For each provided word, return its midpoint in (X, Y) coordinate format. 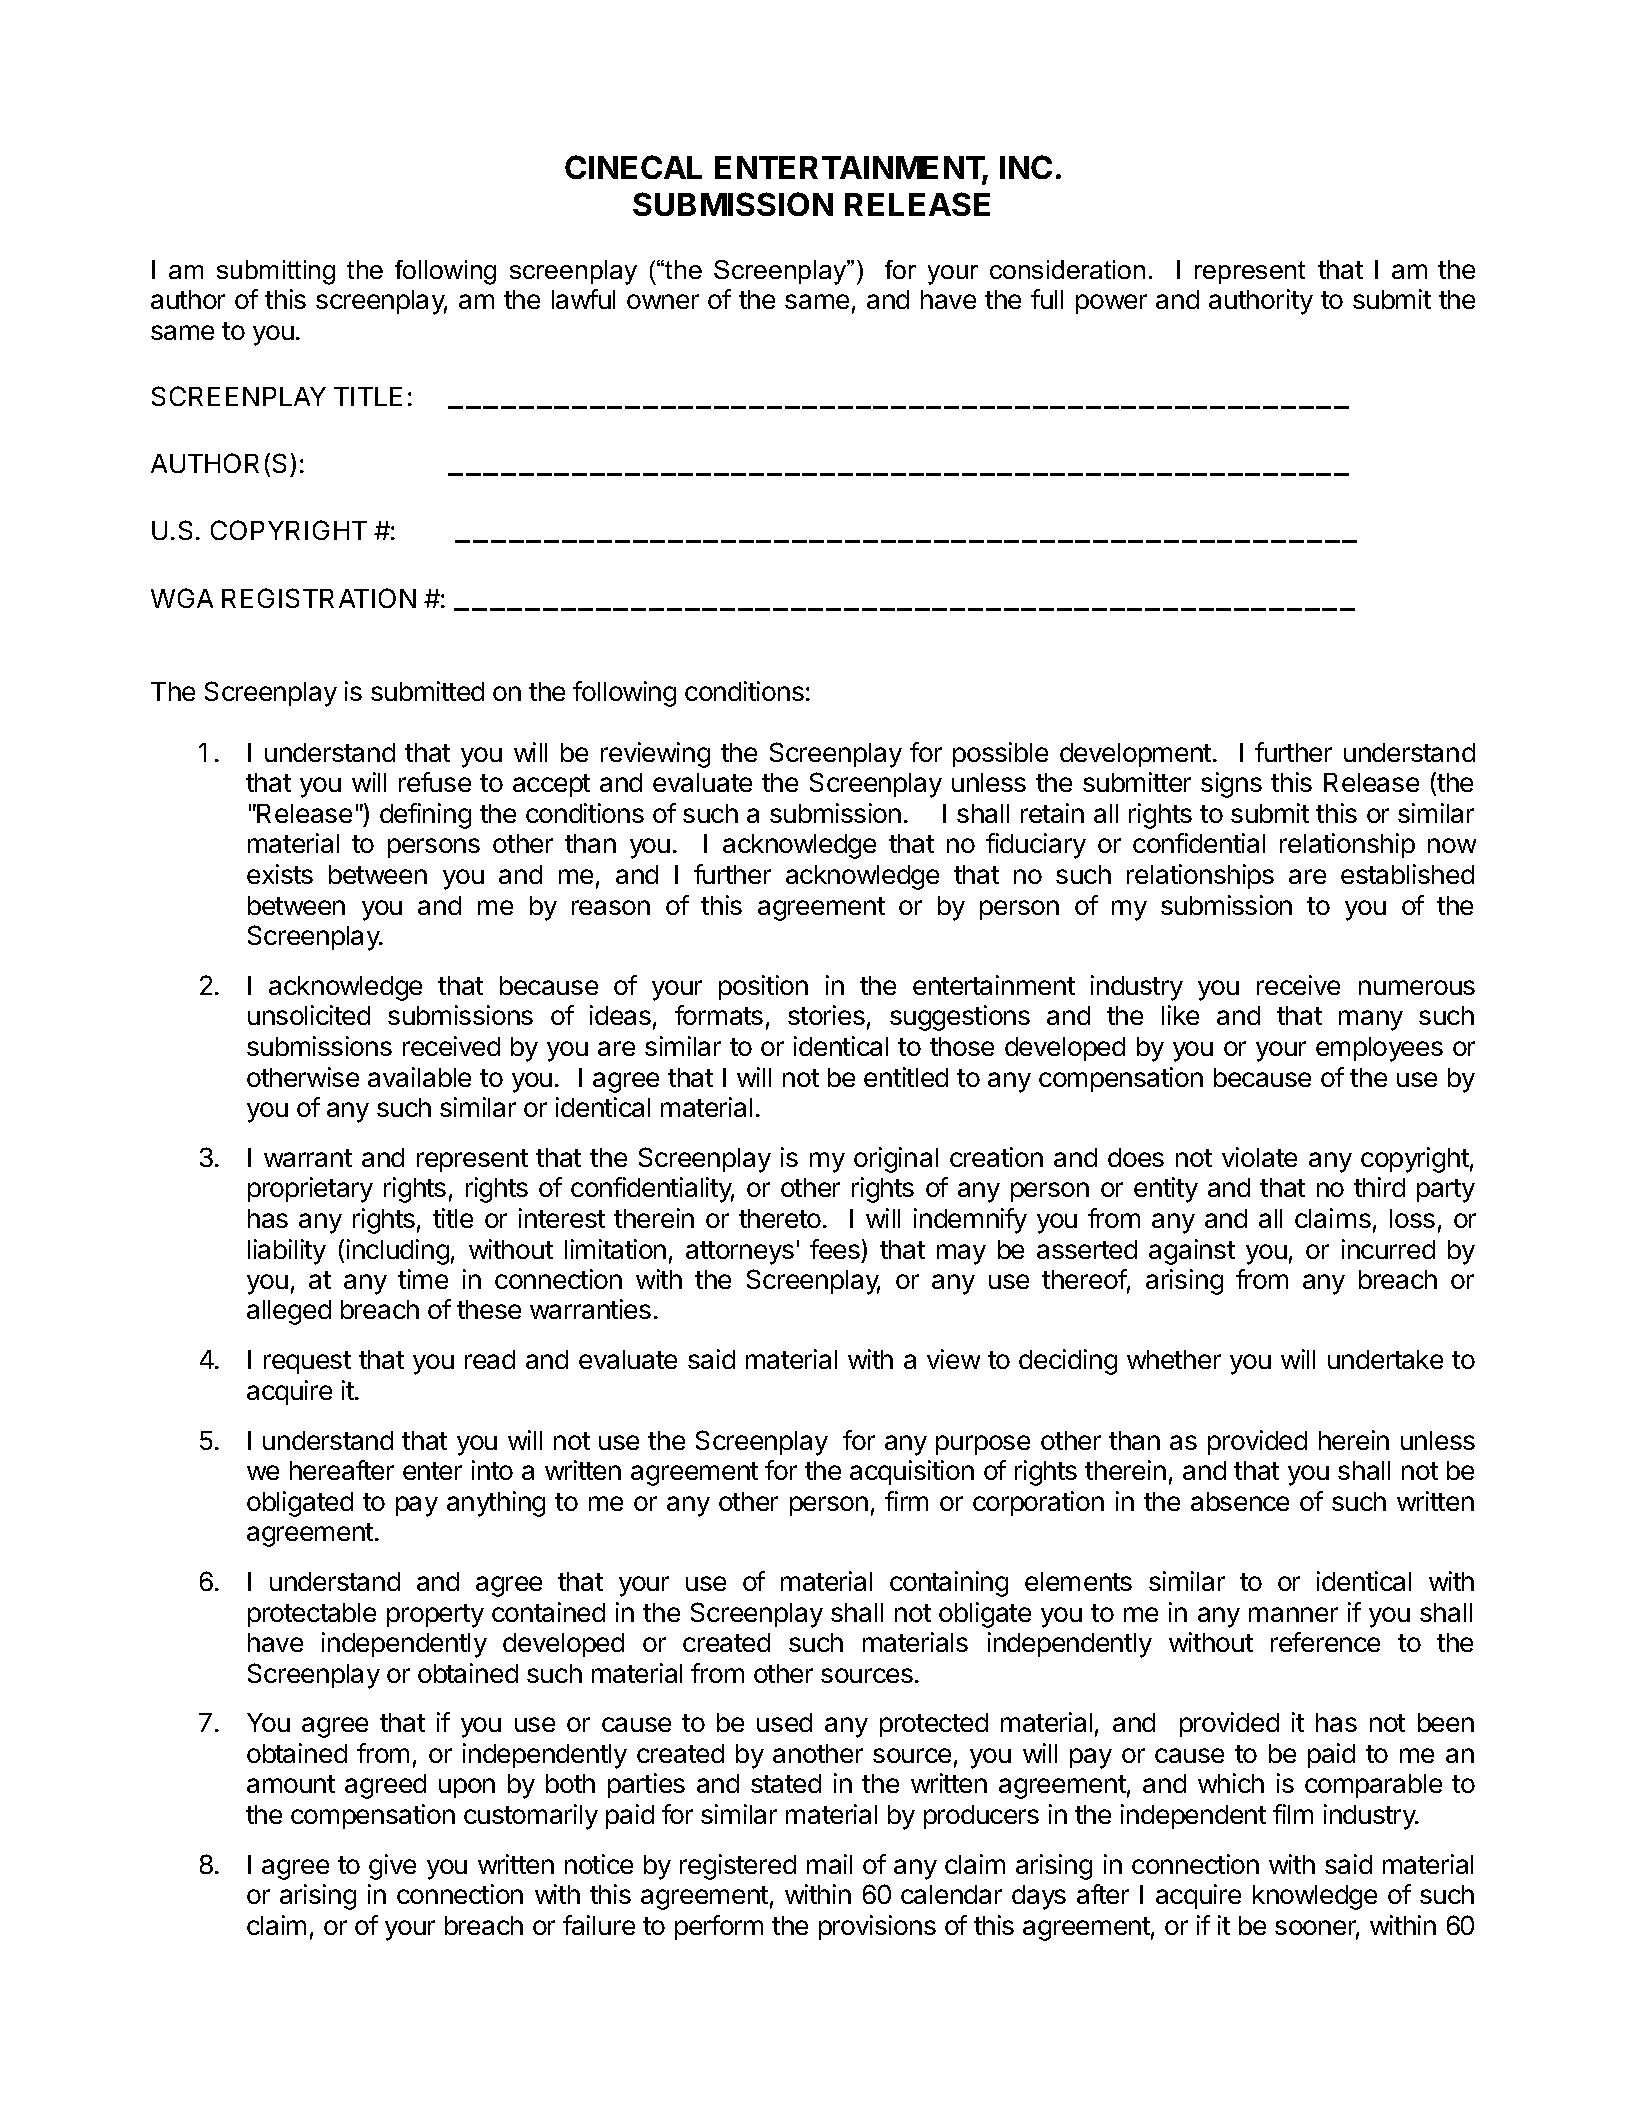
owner (663, 301)
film (1293, 1814)
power (1111, 304)
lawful (583, 299)
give (392, 1867)
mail (829, 1864)
